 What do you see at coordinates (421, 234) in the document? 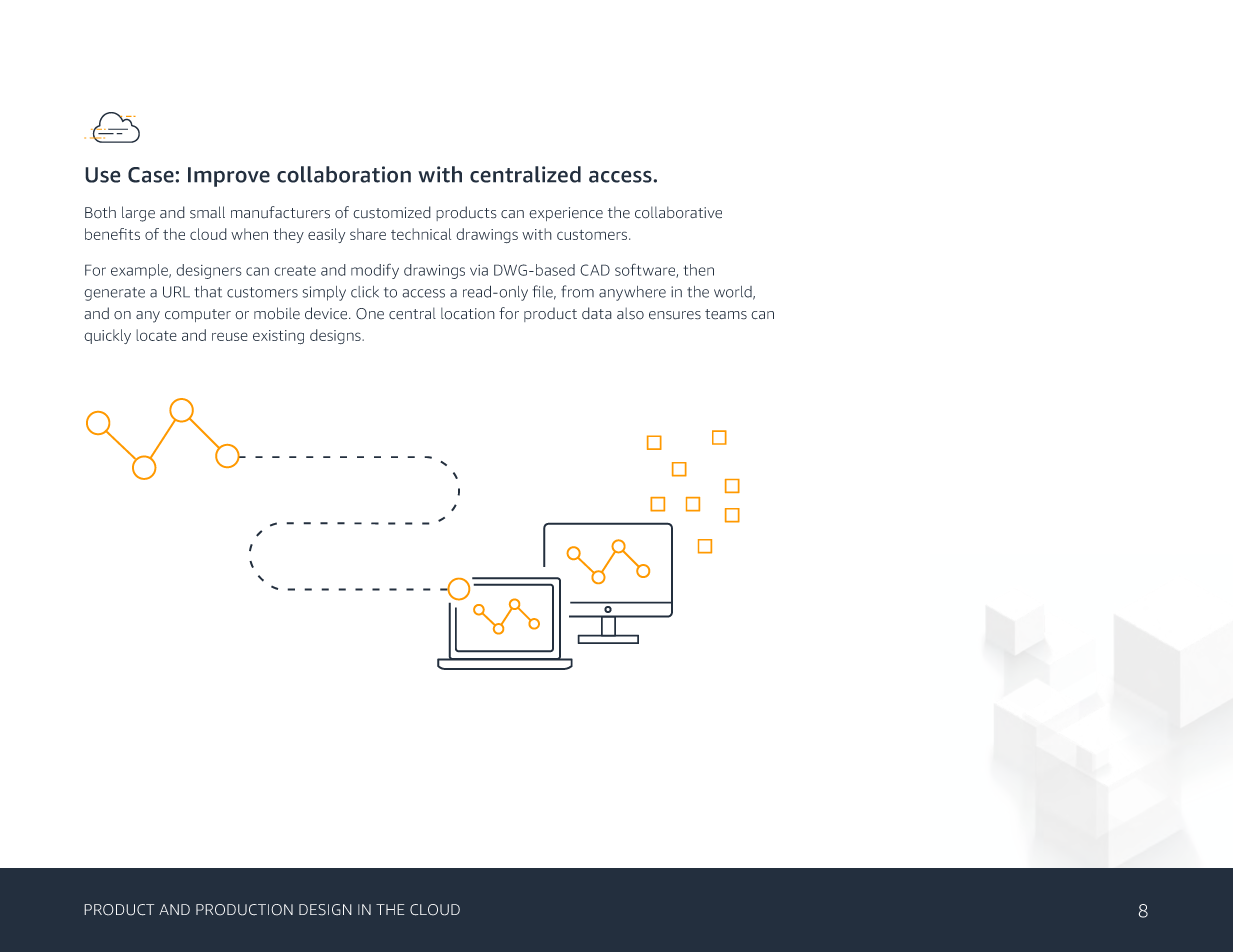
I see `technical` at bounding box center [421, 234].
